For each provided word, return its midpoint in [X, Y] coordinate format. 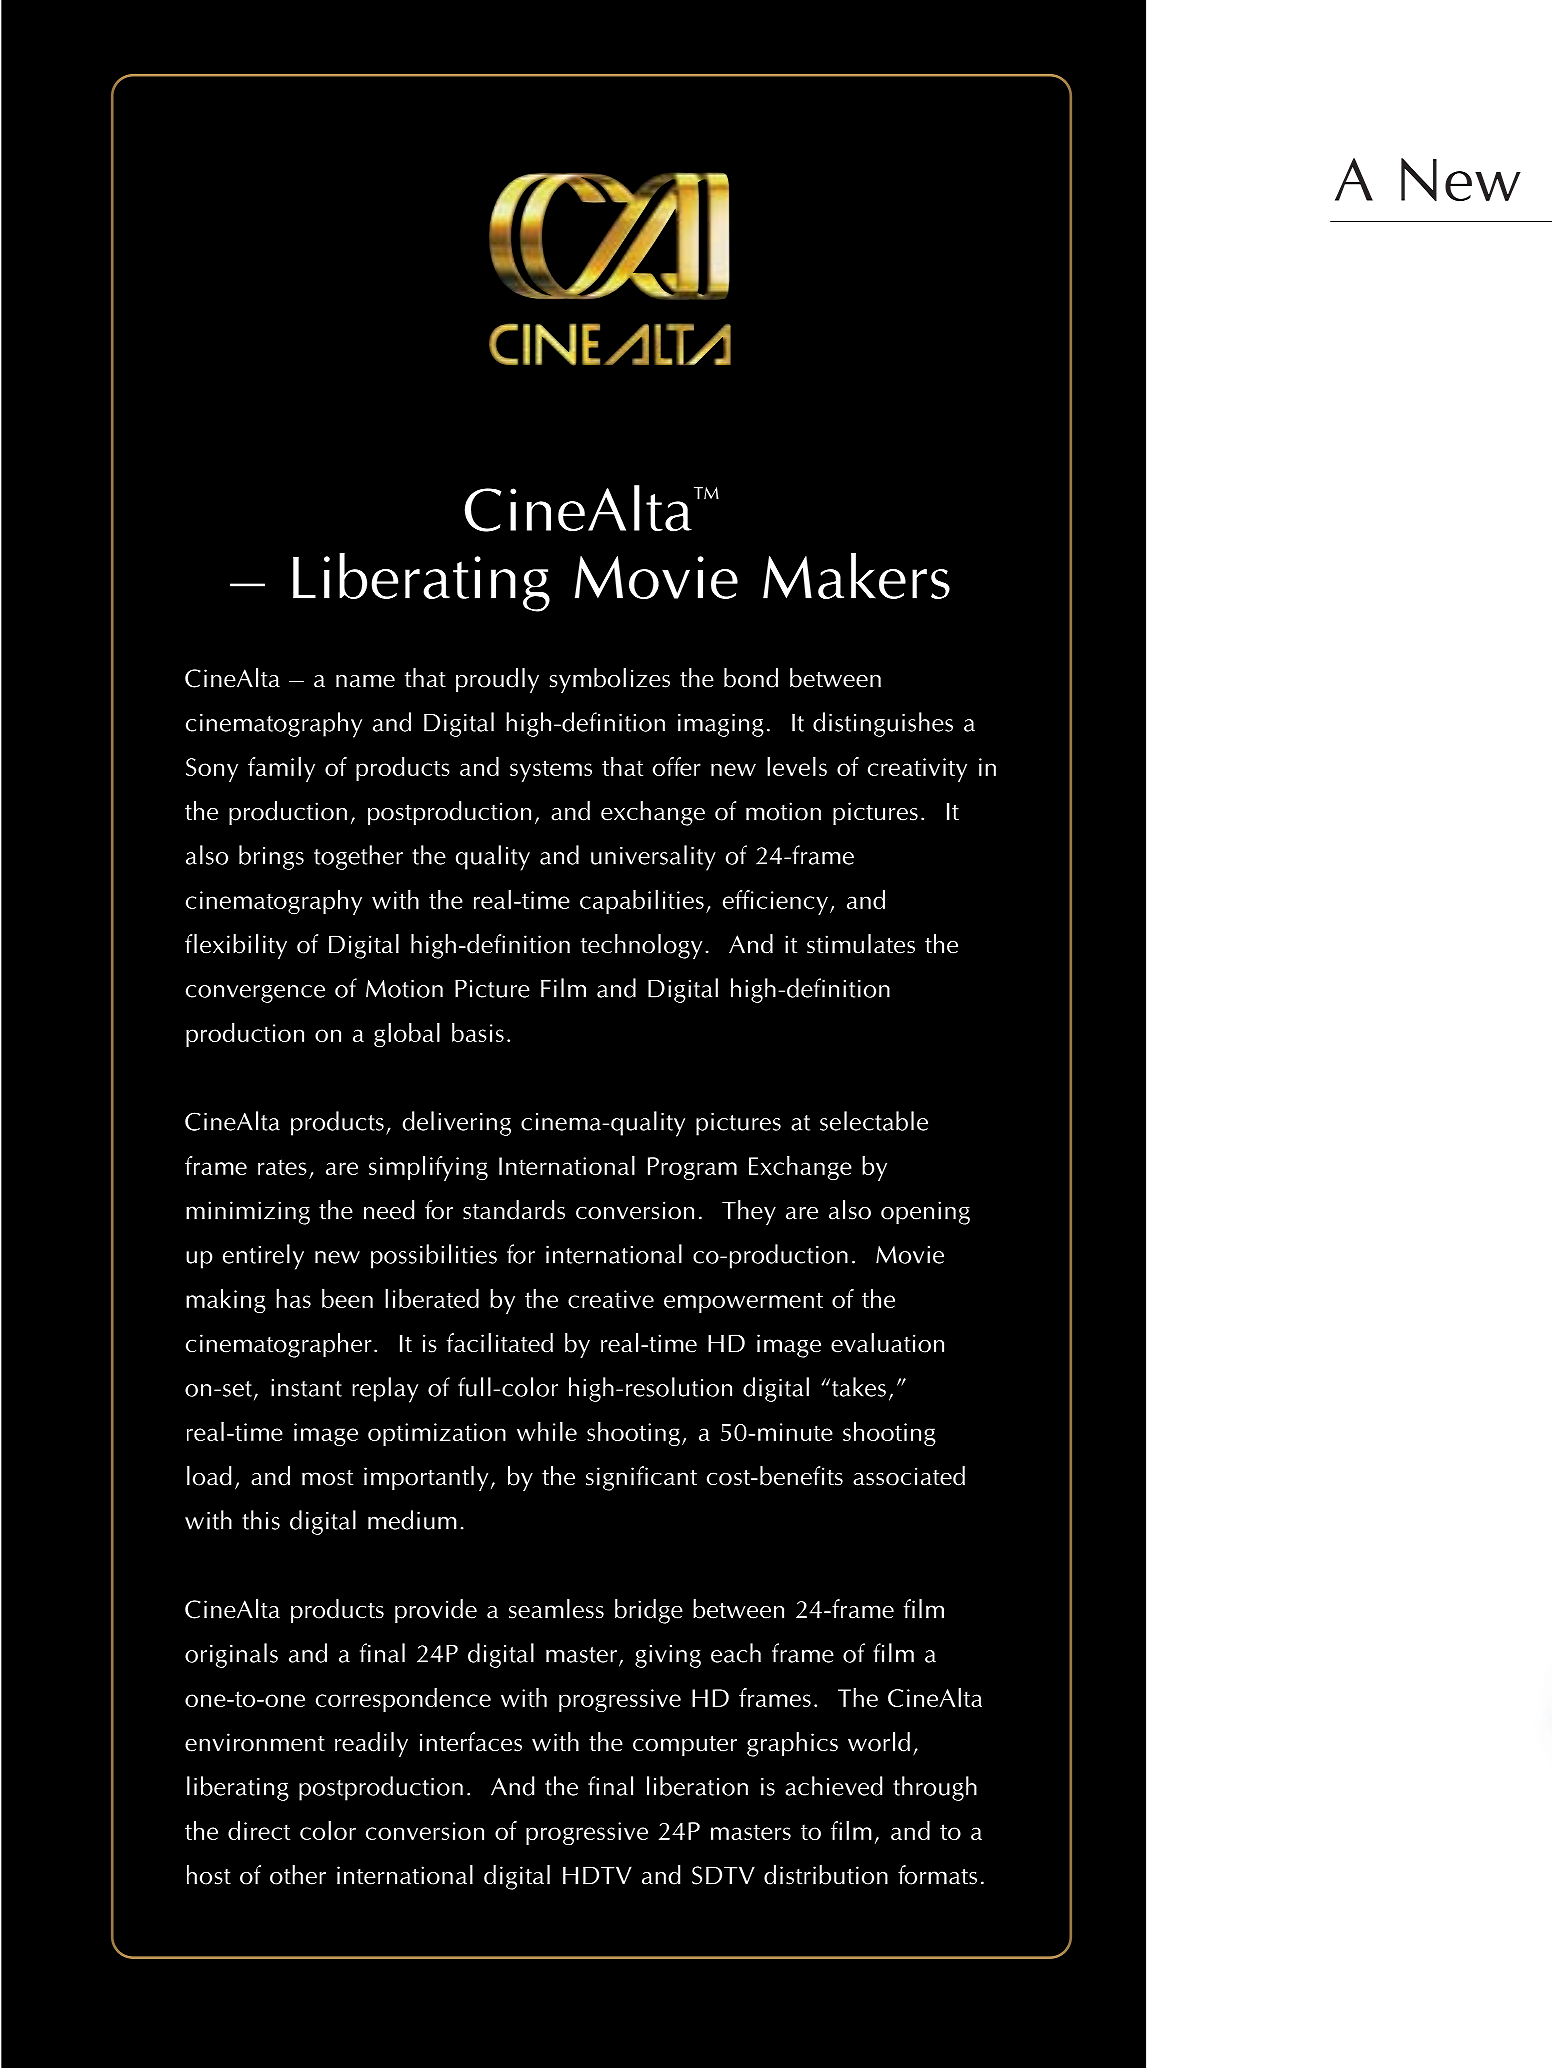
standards [514, 1210]
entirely [263, 1257]
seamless [556, 1609]
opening [925, 1213]
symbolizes [610, 680]
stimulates [861, 944]
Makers [856, 576]
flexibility [236, 946]
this [261, 1520]
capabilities [643, 902]
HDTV [597, 1875]
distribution [826, 1875]
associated [909, 1476]
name [365, 681]
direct [259, 1830]
